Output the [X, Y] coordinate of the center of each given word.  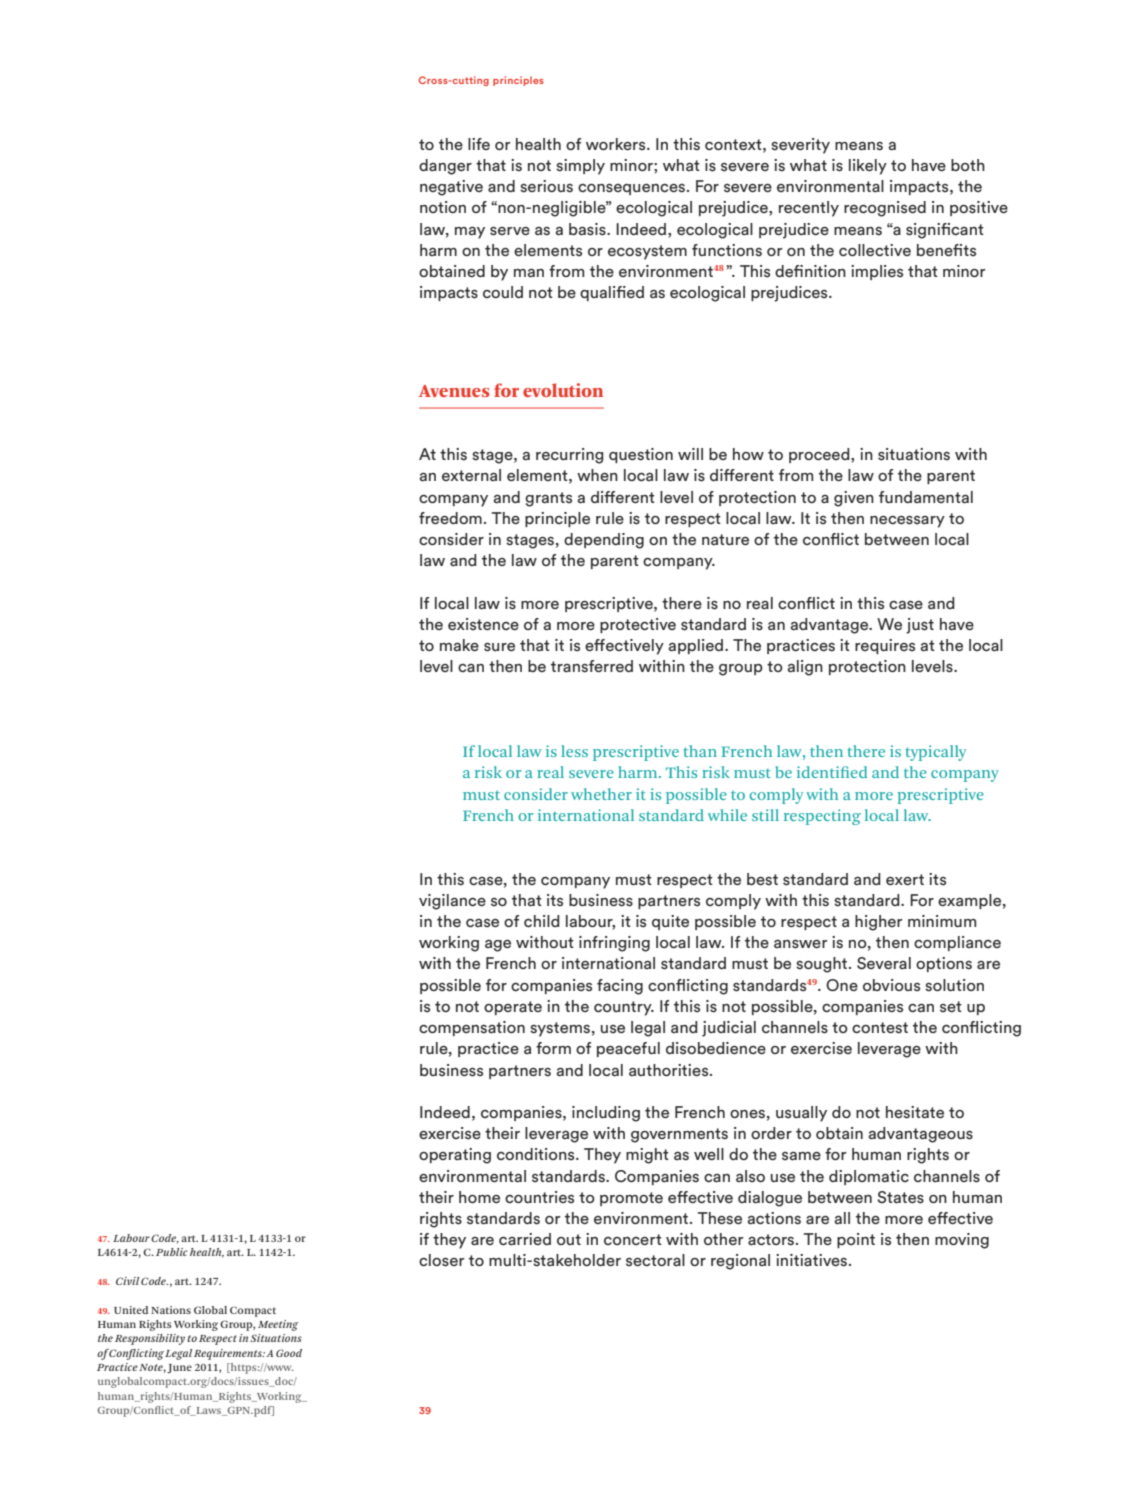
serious [546, 186]
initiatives [813, 1260]
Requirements [229, 1354]
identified [832, 772]
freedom [450, 518]
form [553, 1048]
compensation [472, 1028]
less [574, 751]
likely [868, 167]
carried [525, 1239]
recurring [570, 456]
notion [443, 207]
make [459, 645]
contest [880, 1028]
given [854, 499]
